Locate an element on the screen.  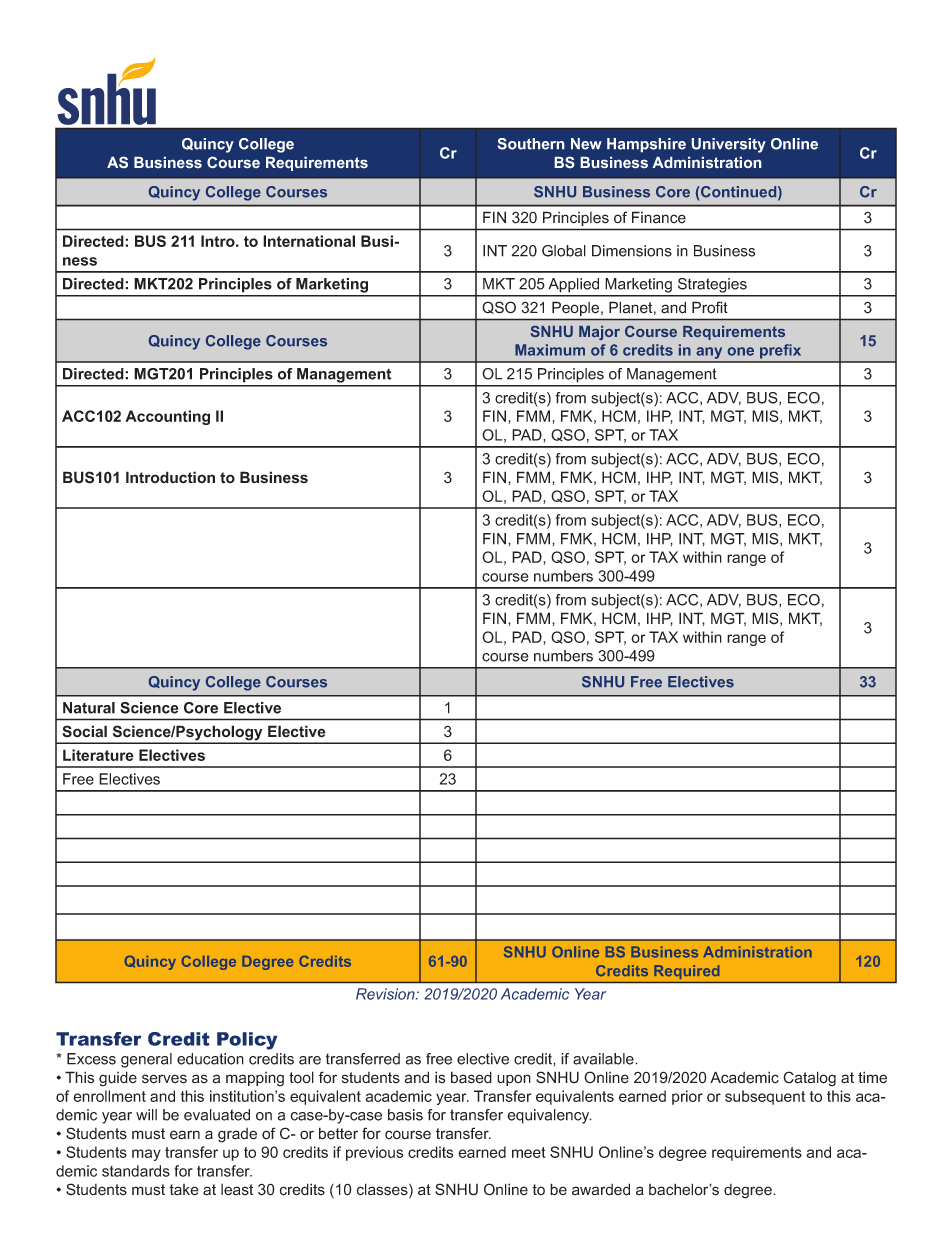
subsequent is located at coordinates (765, 1097).
